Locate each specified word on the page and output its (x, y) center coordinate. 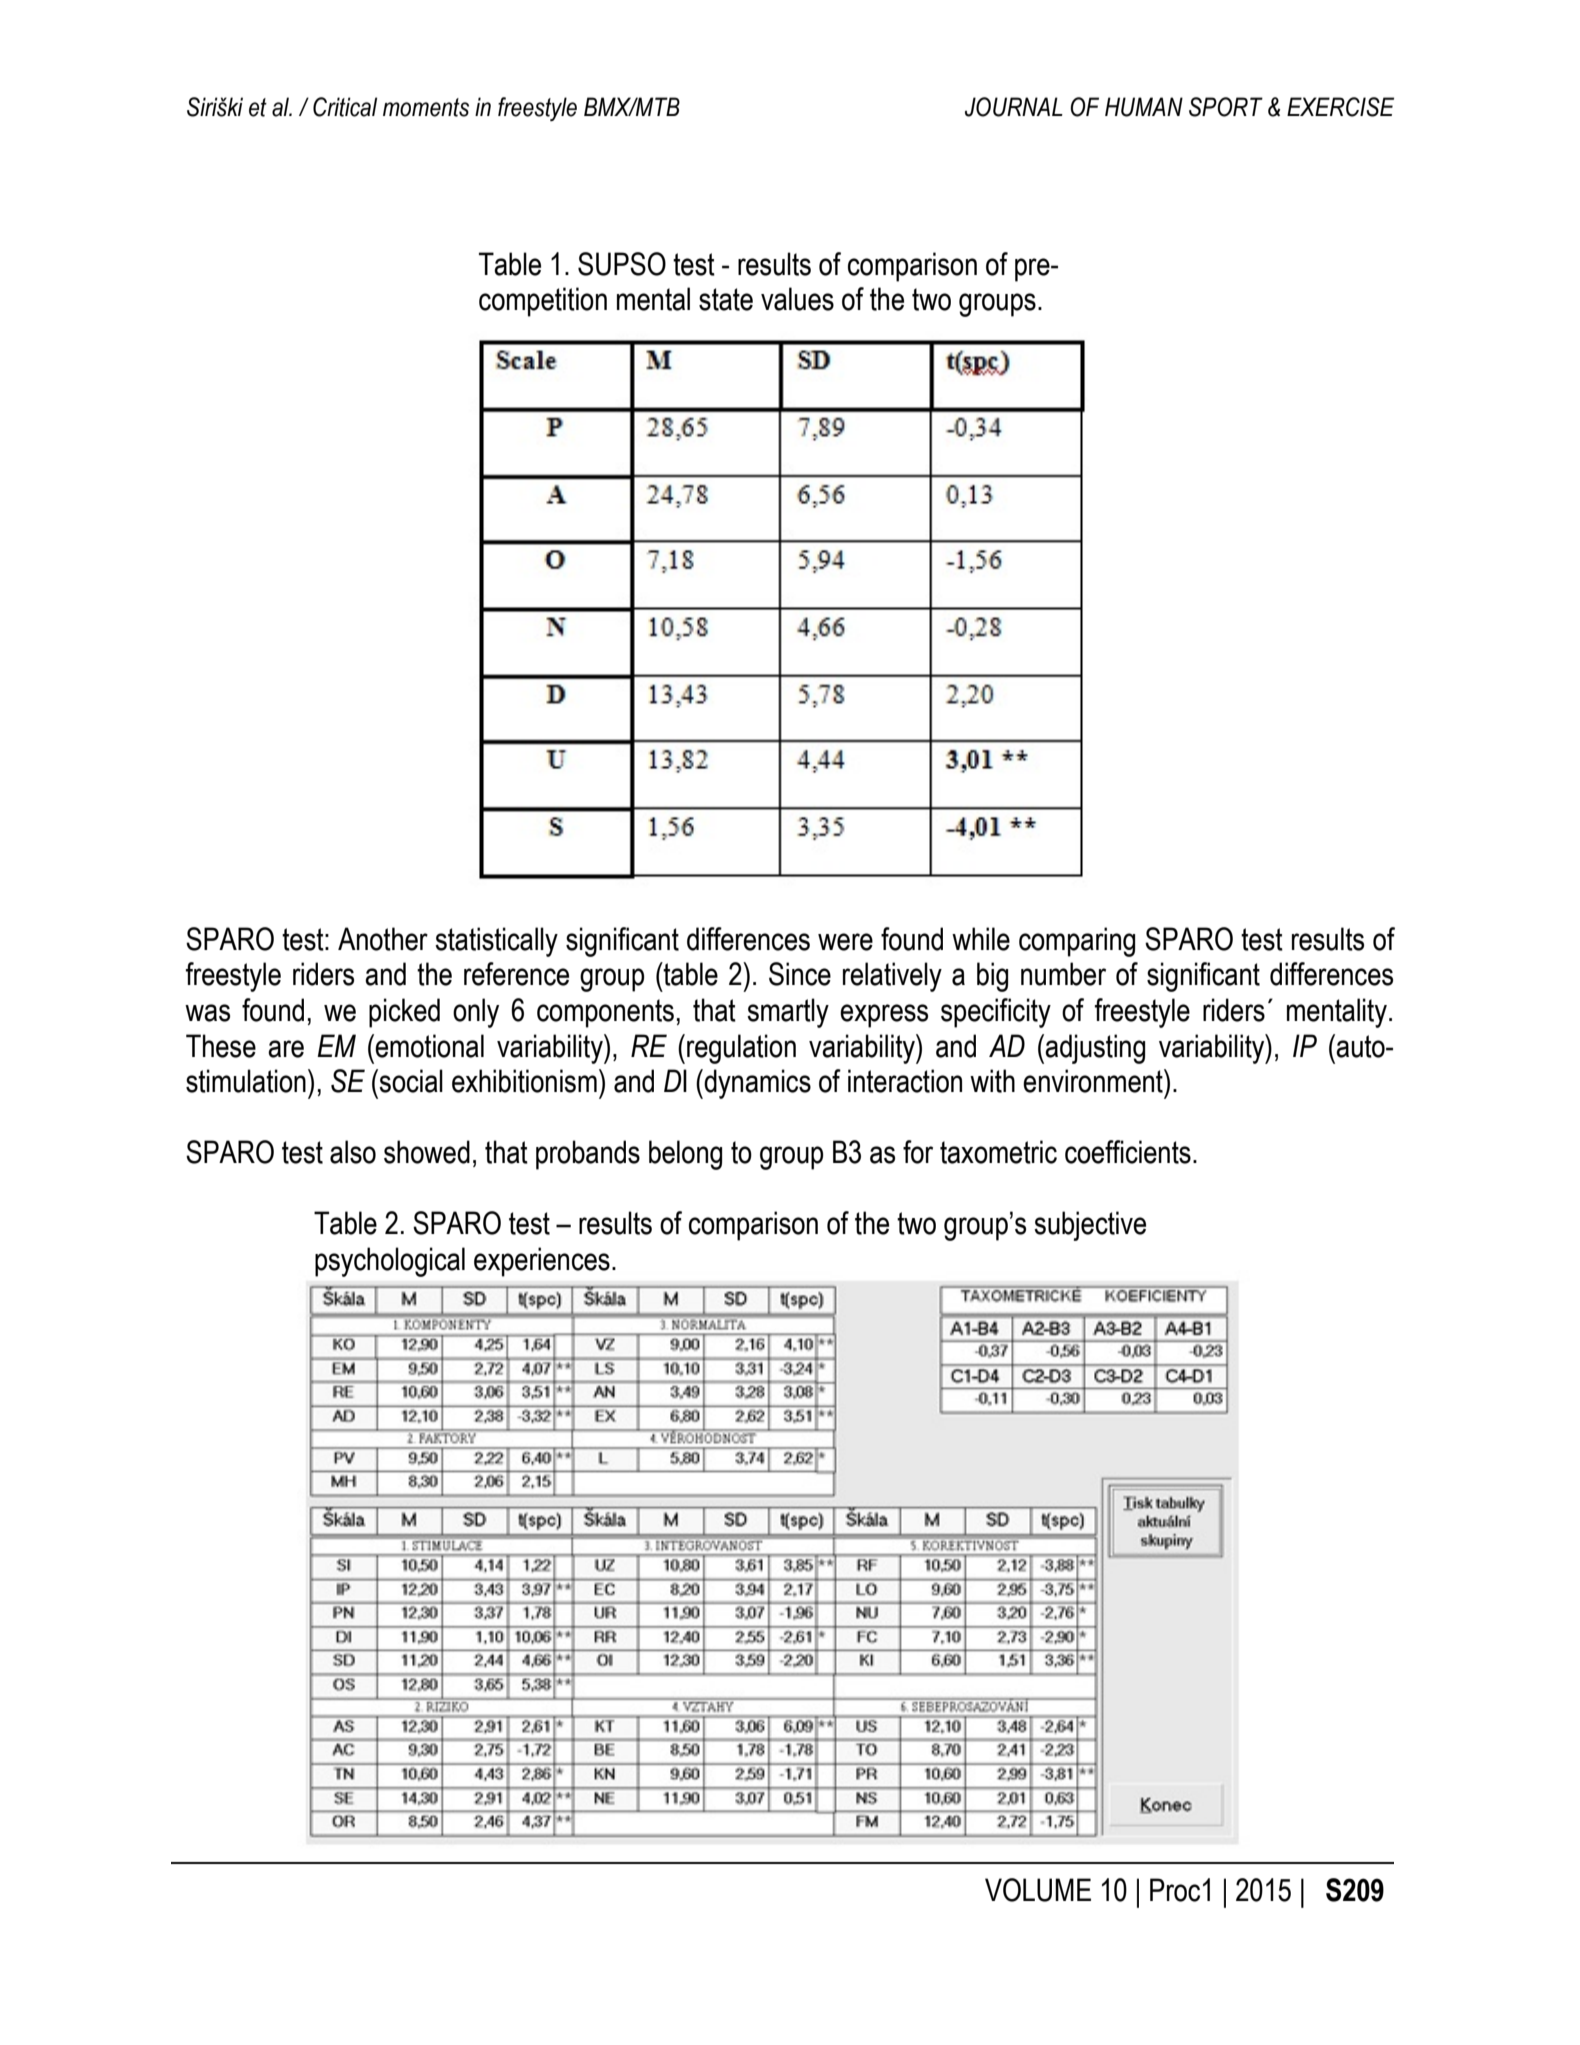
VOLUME (1038, 1890)
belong (685, 1155)
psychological (390, 1262)
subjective (1090, 1226)
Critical (345, 107)
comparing (1077, 942)
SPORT (1226, 107)
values (797, 299)
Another (383, 939)
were (845, 942)
